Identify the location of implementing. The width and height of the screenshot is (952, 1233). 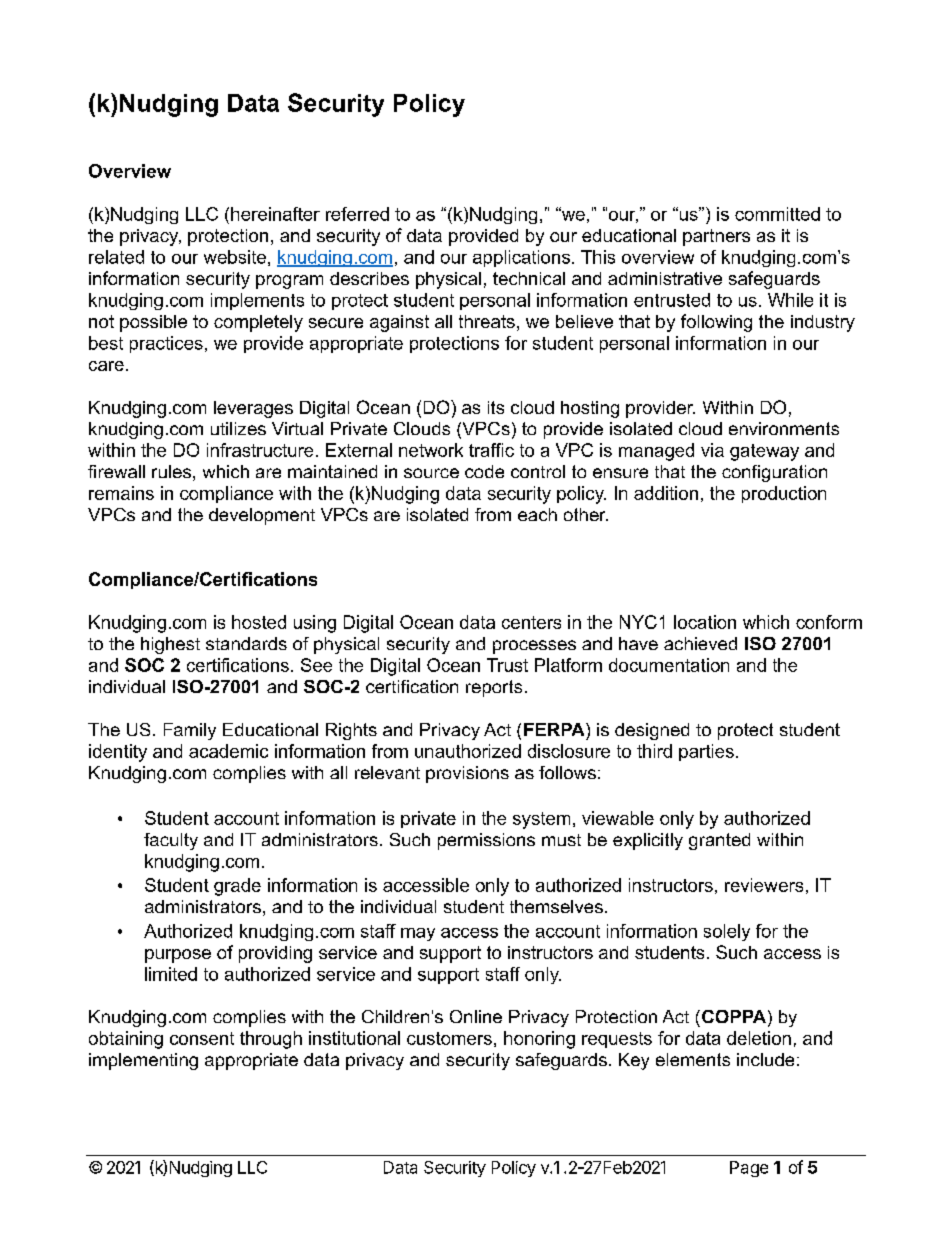
(143, 1061).
